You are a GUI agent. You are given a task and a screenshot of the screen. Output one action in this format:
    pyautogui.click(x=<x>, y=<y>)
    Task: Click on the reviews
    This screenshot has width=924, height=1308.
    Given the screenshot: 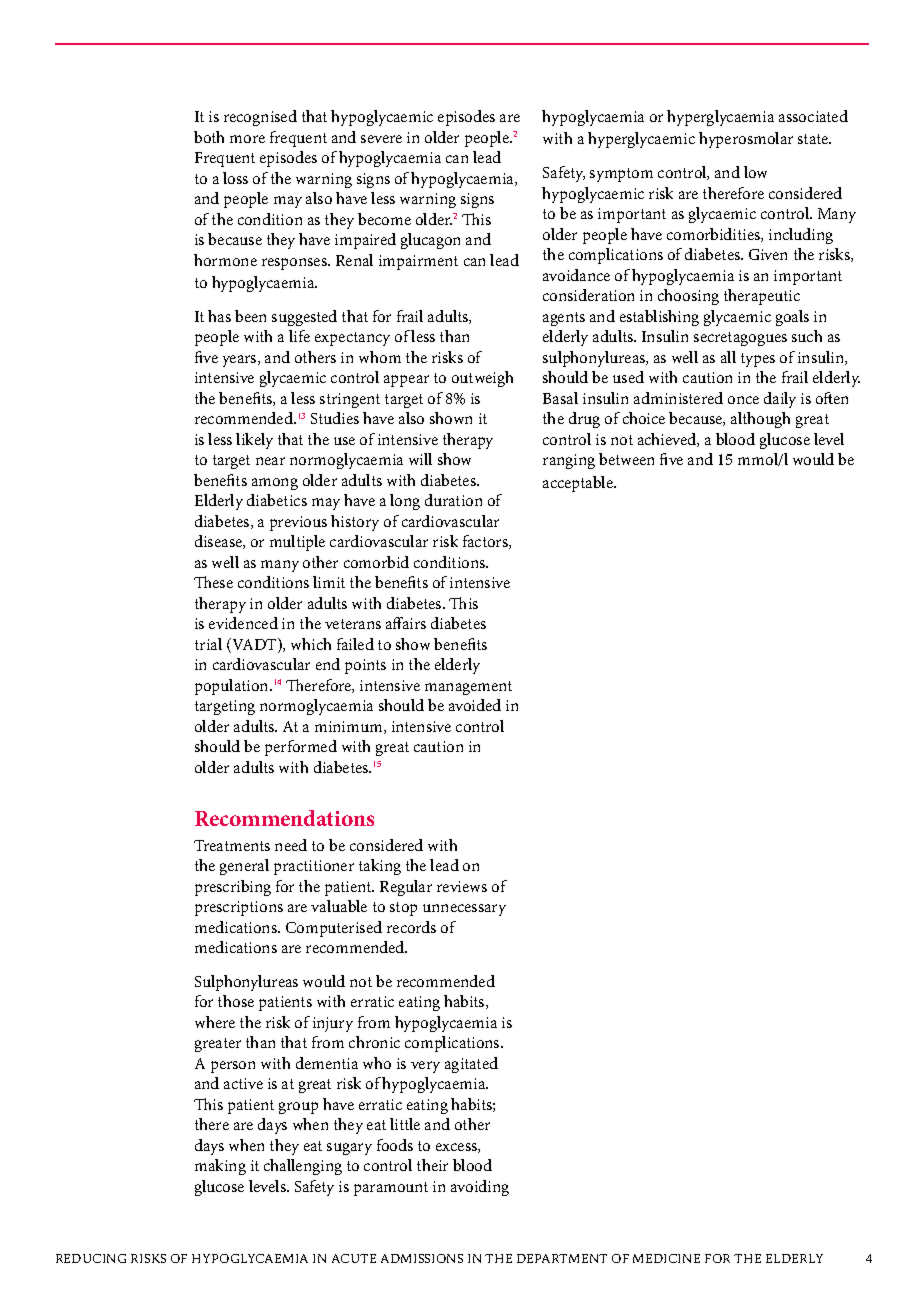 What is the action you would take?
    pyautogui.click(x=462, y=886)
